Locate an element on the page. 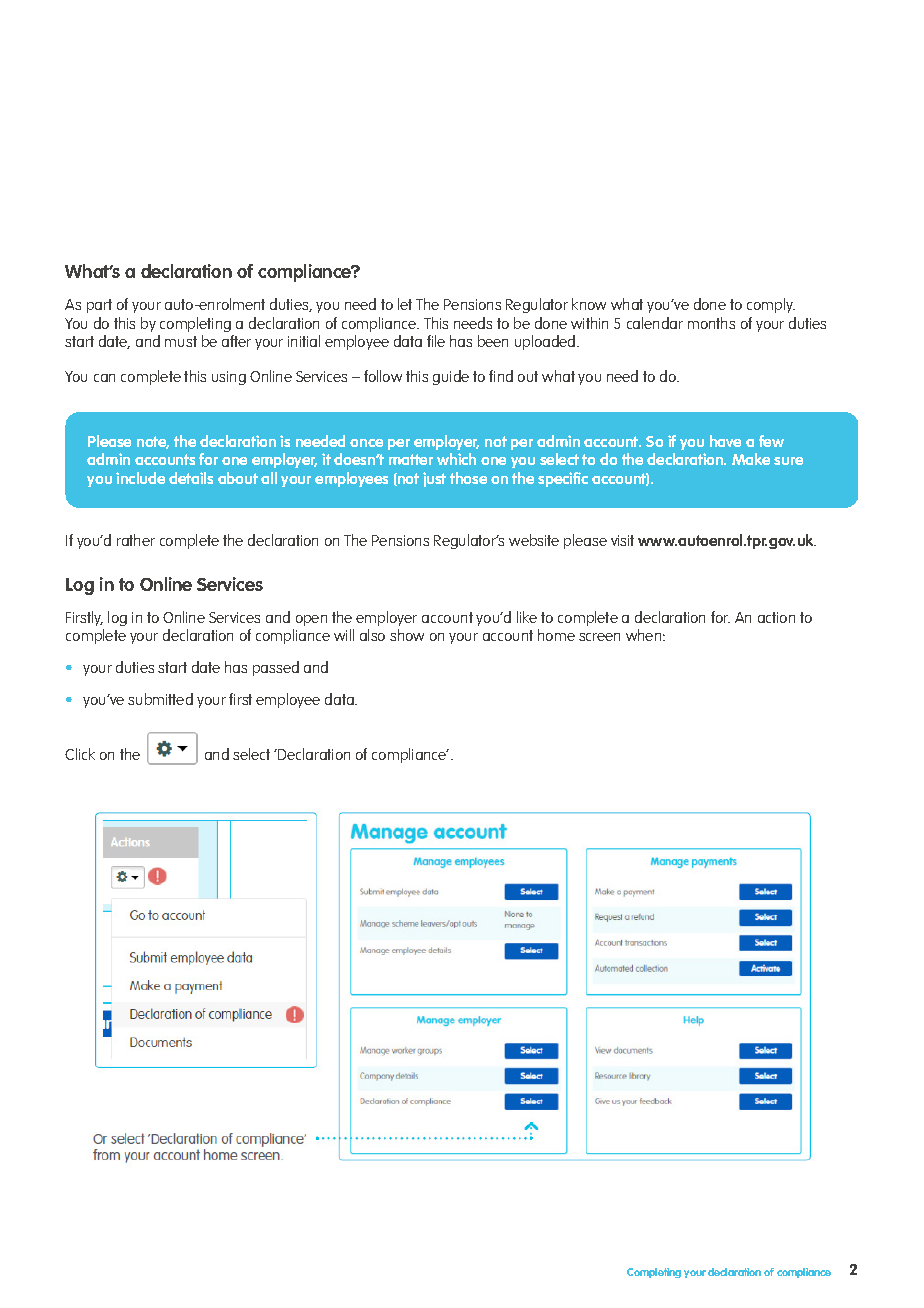 The image size is (924, 1308). Click is located at coordinates (80, 754).
